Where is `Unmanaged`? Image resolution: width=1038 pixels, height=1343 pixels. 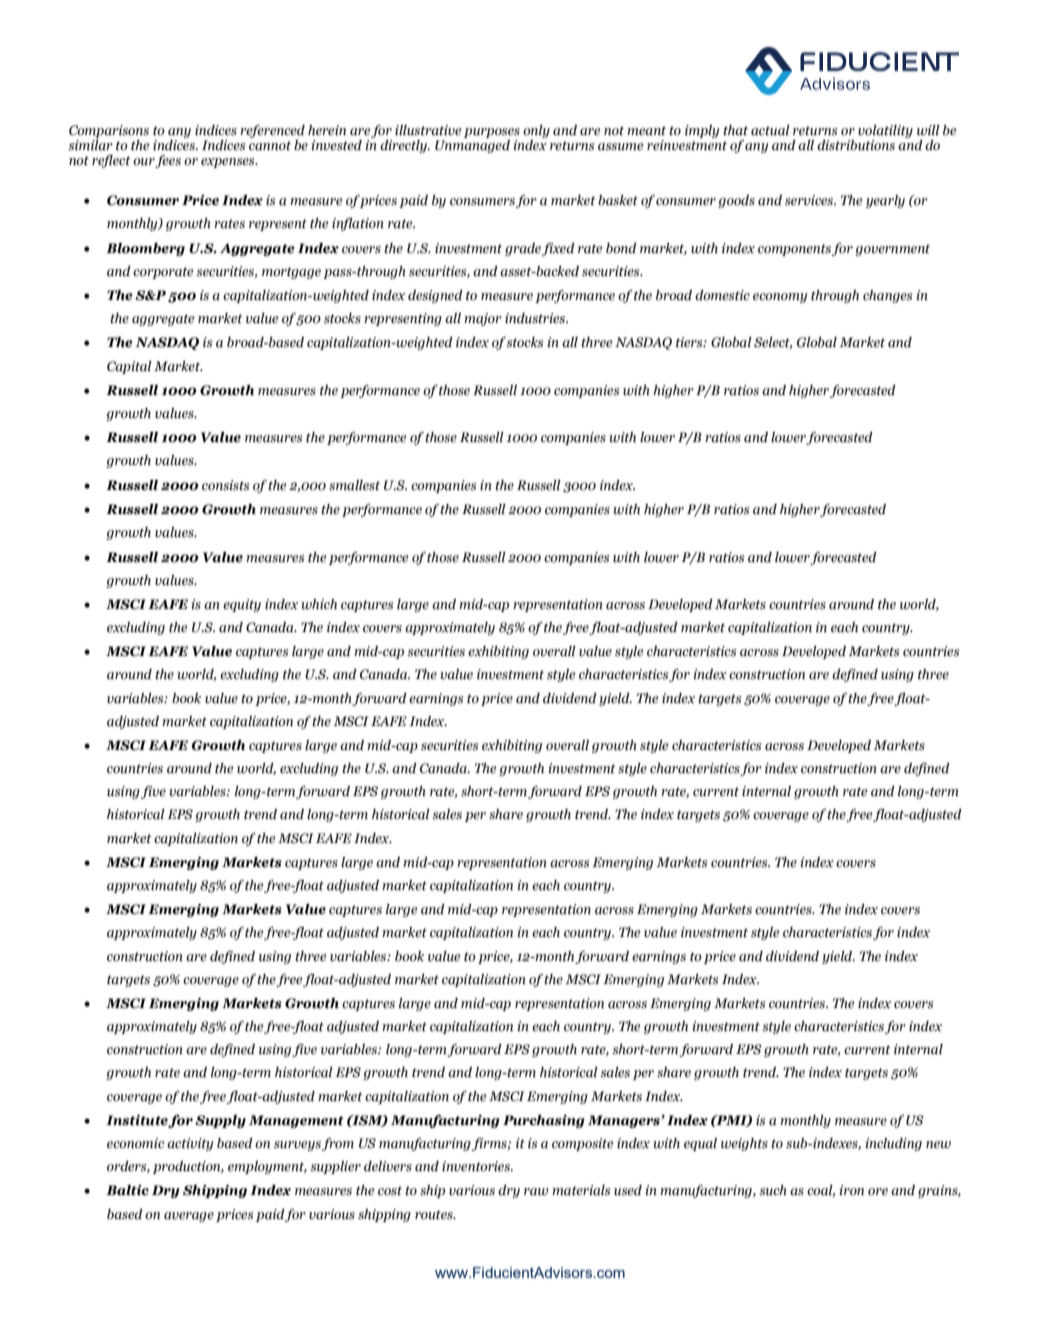 Unmanaged is located at coordinates (472, 145).
